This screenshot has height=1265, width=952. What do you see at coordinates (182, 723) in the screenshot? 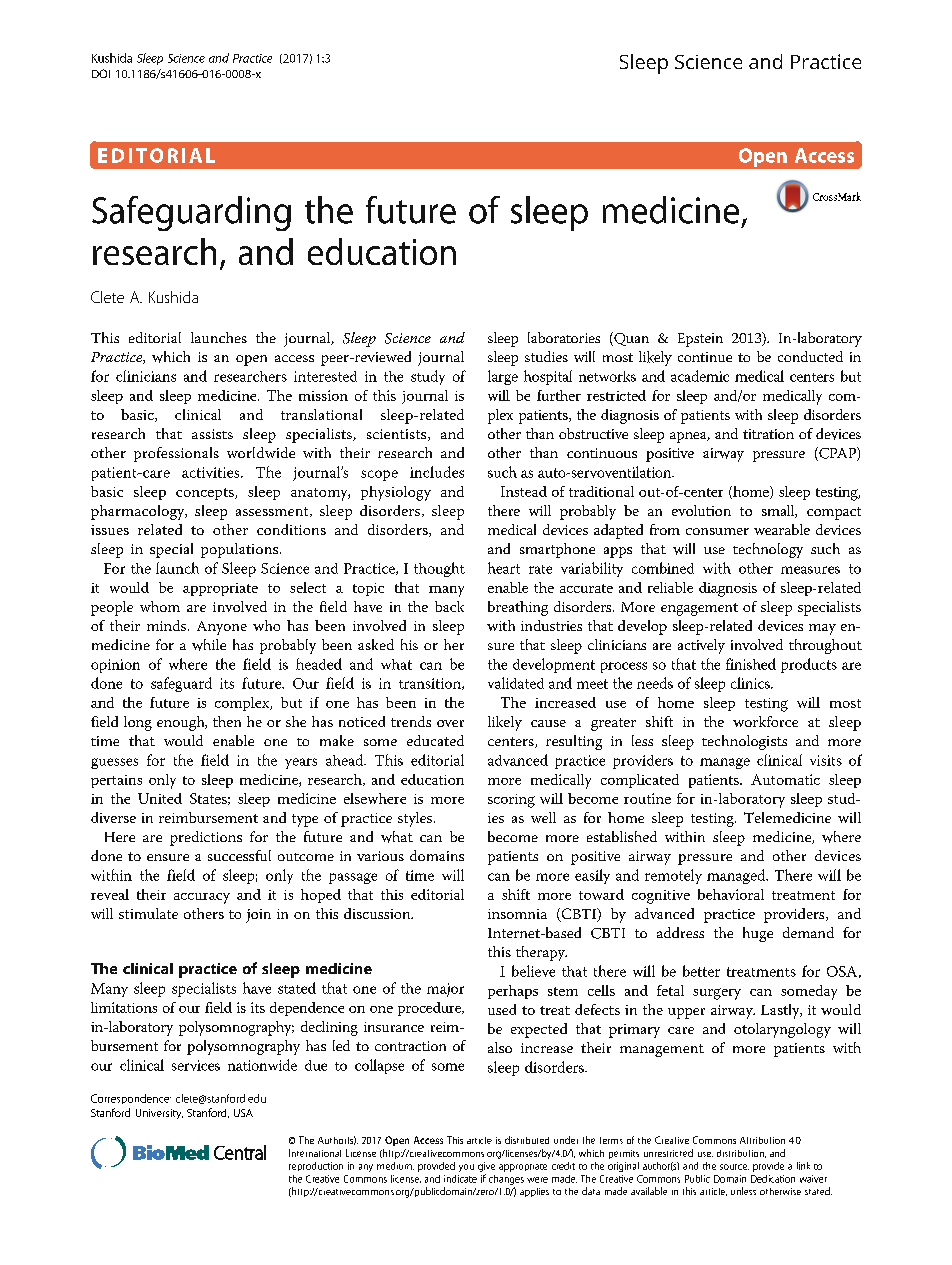
I see `enough` at bounding box center [182, 723].
